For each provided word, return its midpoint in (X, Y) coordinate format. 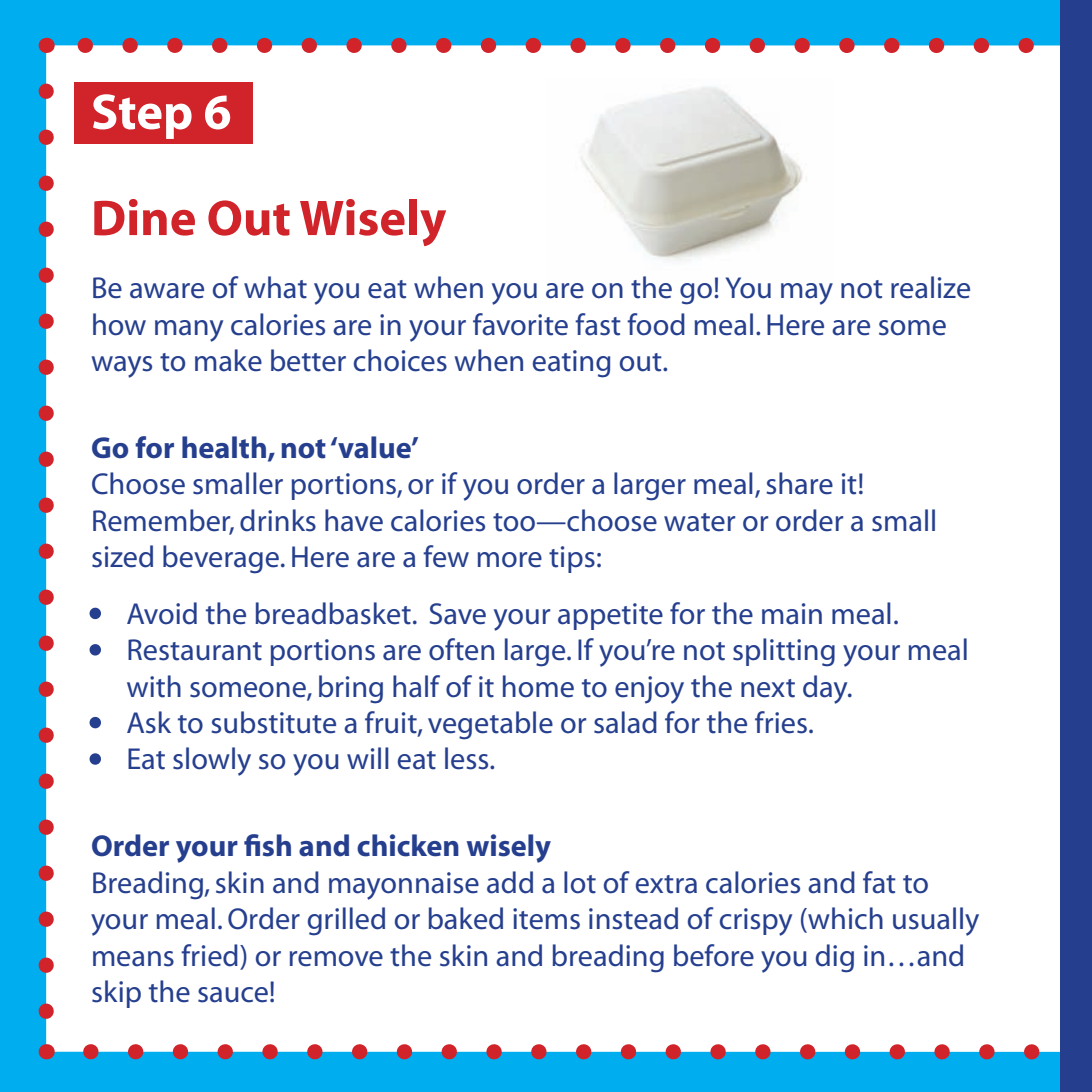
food (656, 324)
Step (142, 116)
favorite (520, 324)
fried (209, 955)
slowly (212, 761)
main (792, 614)
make (228, 360)
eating (571, 364)
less (468, 758)
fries (781, 722)
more (509, 560)
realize (930, 287)
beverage (221, 559)
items (546, 919)
